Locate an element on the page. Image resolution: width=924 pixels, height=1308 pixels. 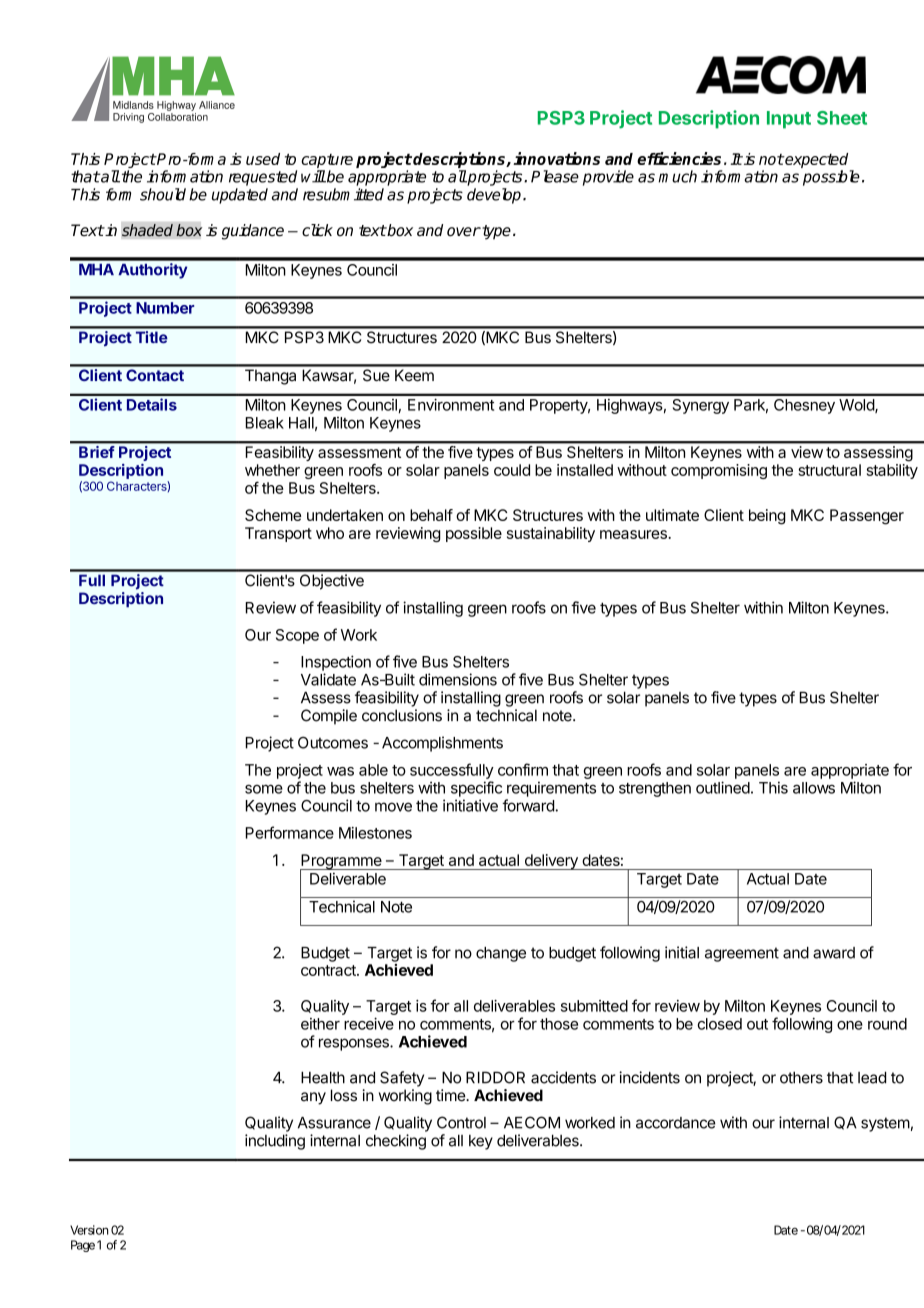
develop is located at coordinates (495, 196).
